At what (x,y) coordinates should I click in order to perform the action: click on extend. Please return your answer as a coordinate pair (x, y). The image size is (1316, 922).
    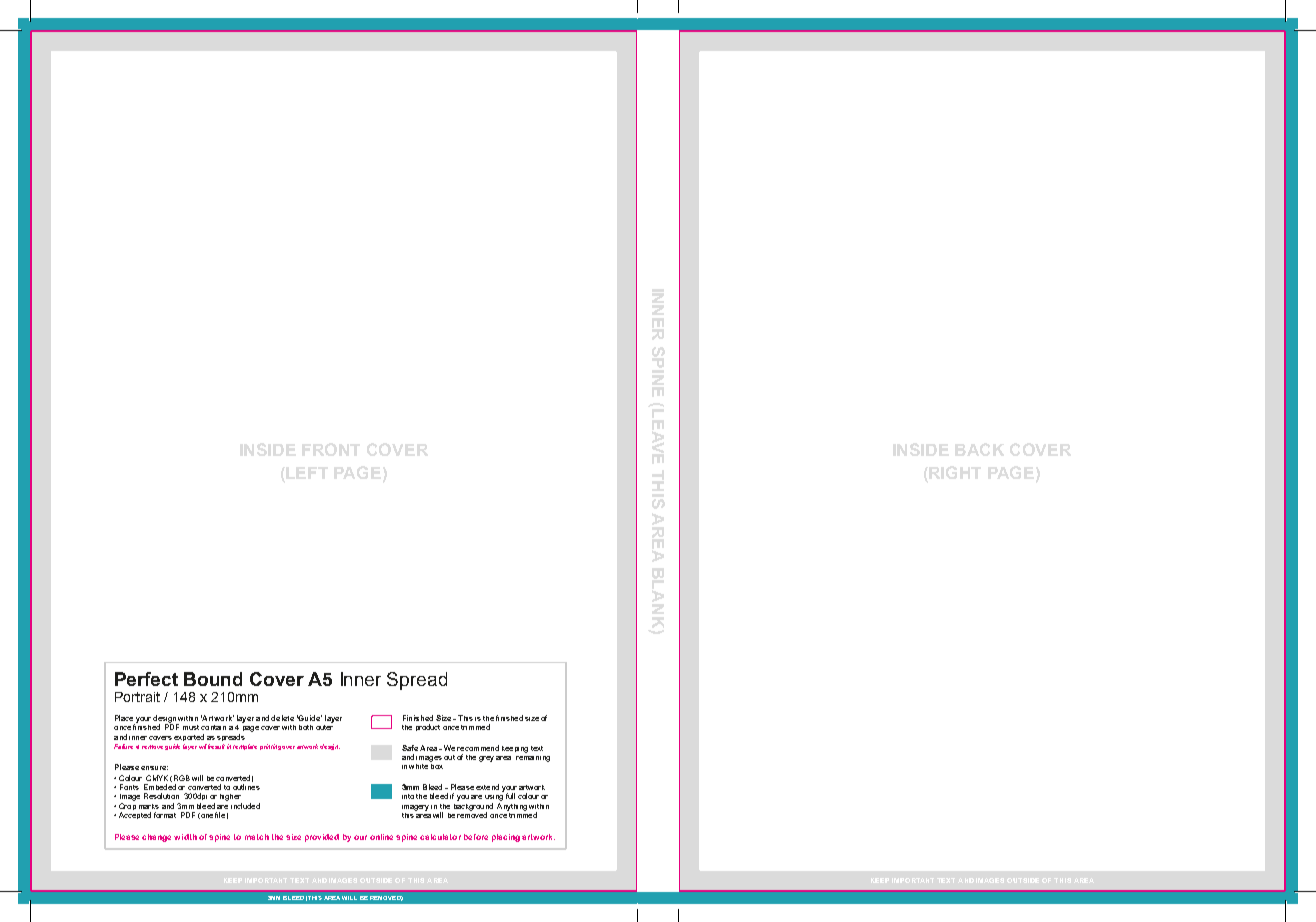
    Looking at the image, I should click on (487, 787).
